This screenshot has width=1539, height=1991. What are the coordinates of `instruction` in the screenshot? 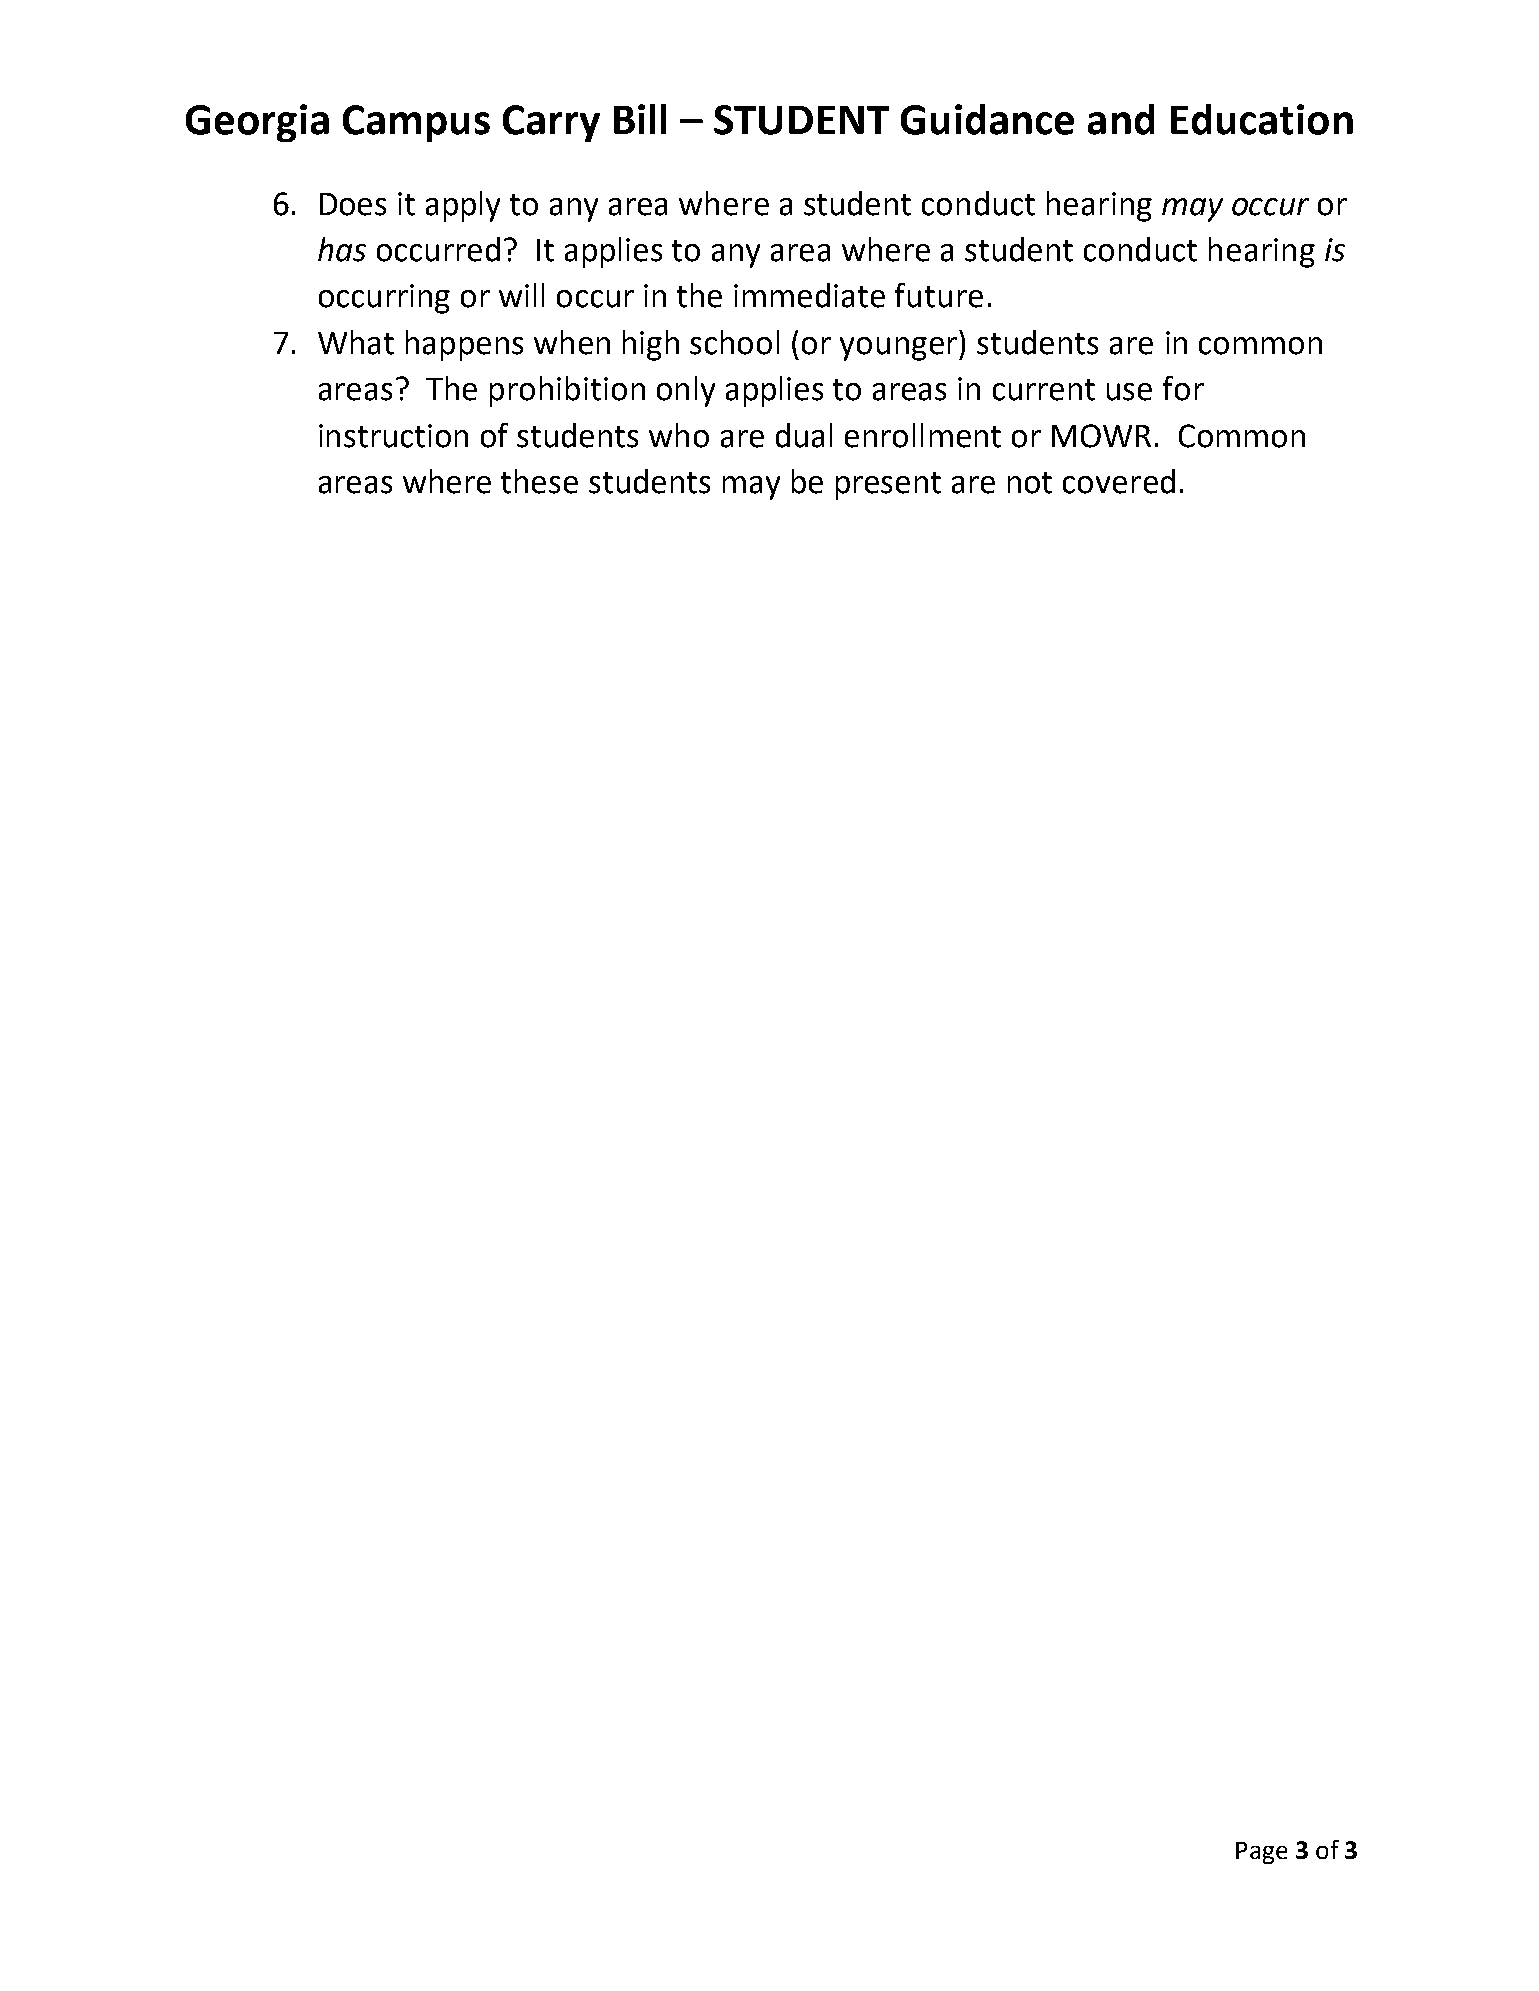 It's located at (393, 436).
